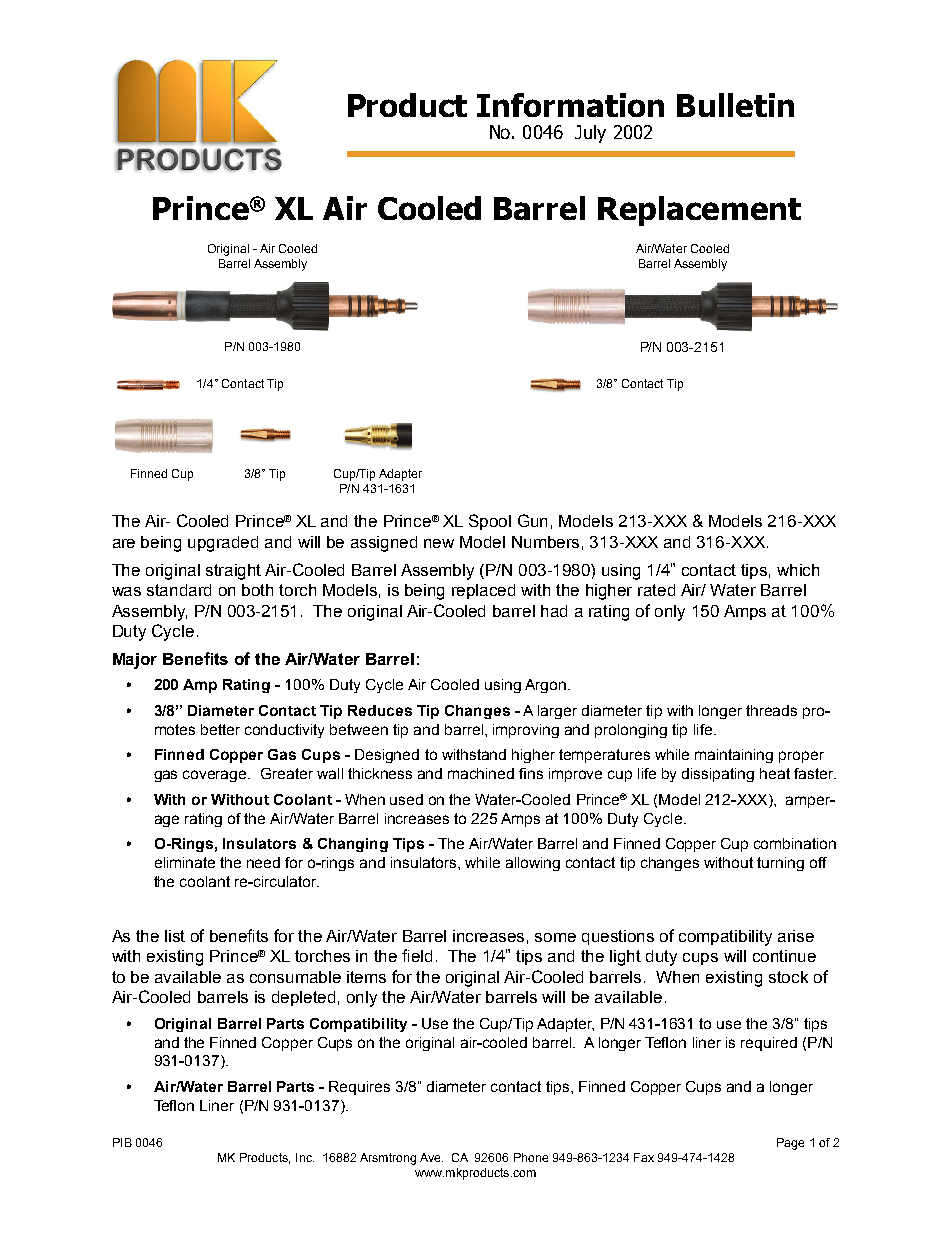 This document has height=1233, width=952. Describe the element at coordinates (431, 1157) in the document. I see `Ave` at that location.
